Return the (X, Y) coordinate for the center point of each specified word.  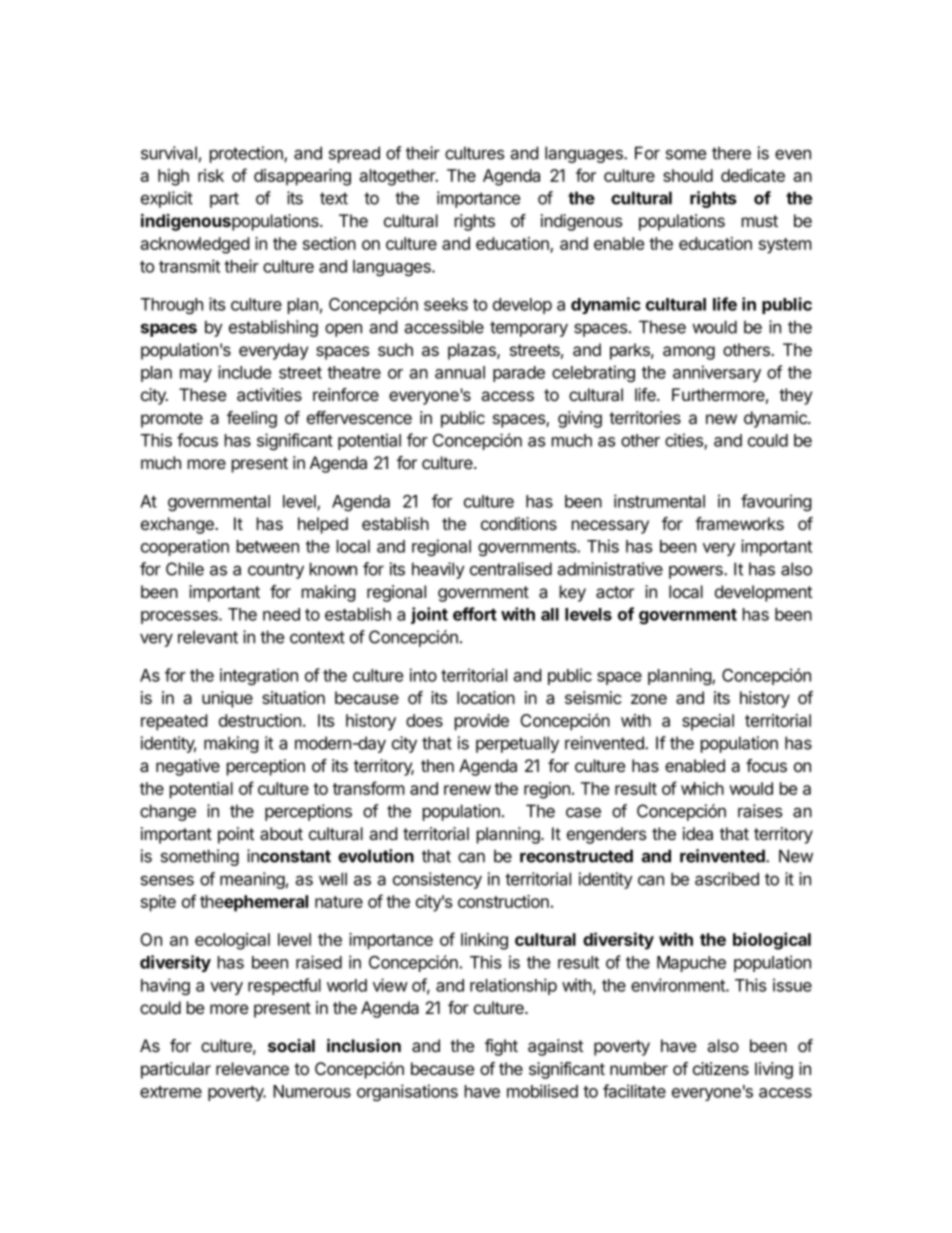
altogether (398, 177)
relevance (252, 1069)
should (688, 175)
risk (211, 175)
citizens (721, 1068)
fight (501, 1047)
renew (467, 790)
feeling (252, 419)
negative (188, 767)
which (702, 788)
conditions (519, 523)
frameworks (739, 523)
